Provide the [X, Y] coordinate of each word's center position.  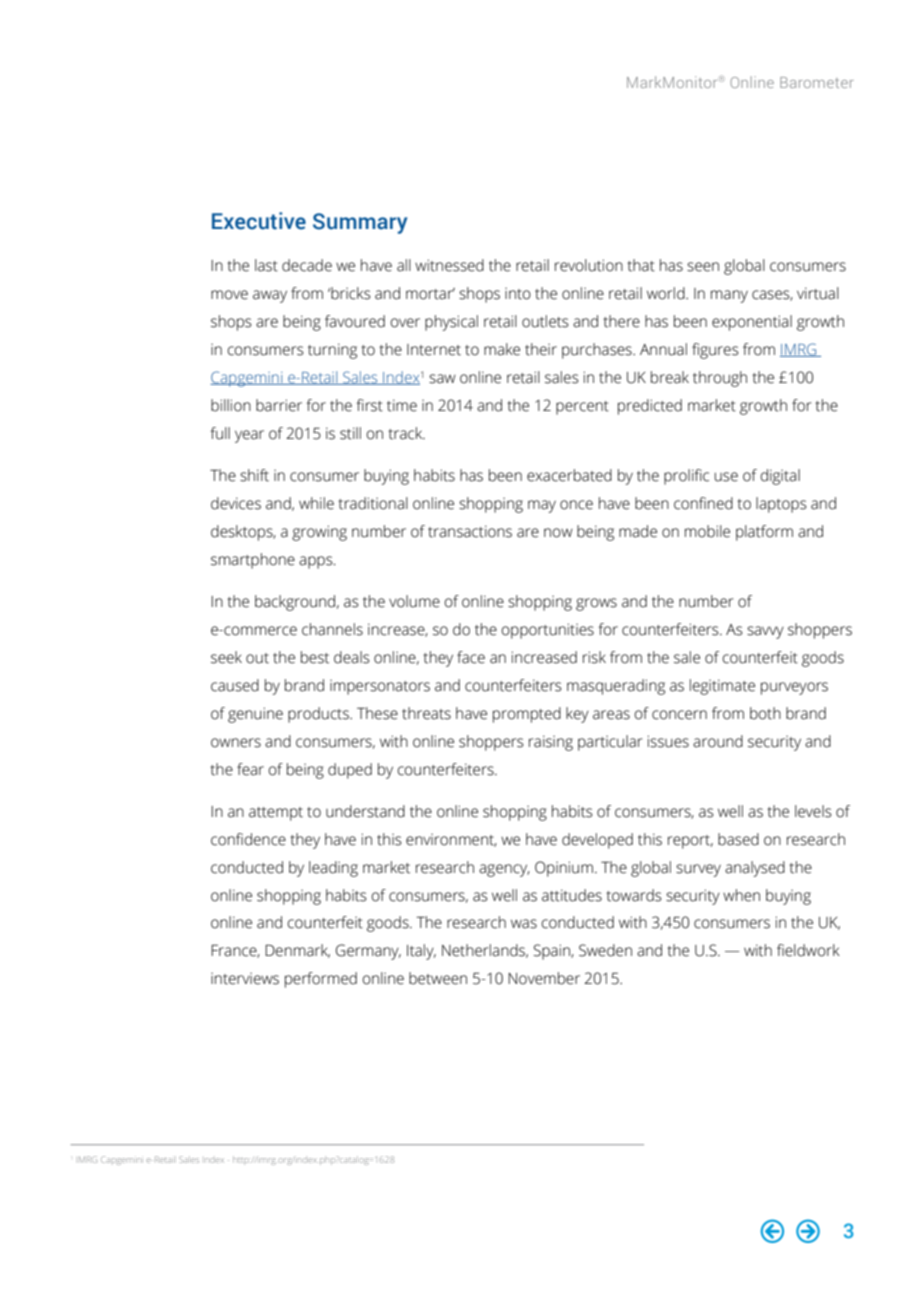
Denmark [297, 951]
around [718, 741]
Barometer [817, 82]
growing [319, 533]
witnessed [449, 265]
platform [764, 533]
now [558, 533]
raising [551, 743]
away [270, 296]
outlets [545, 321]
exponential [752, 323]
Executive [259, 221]
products [319, 715]
